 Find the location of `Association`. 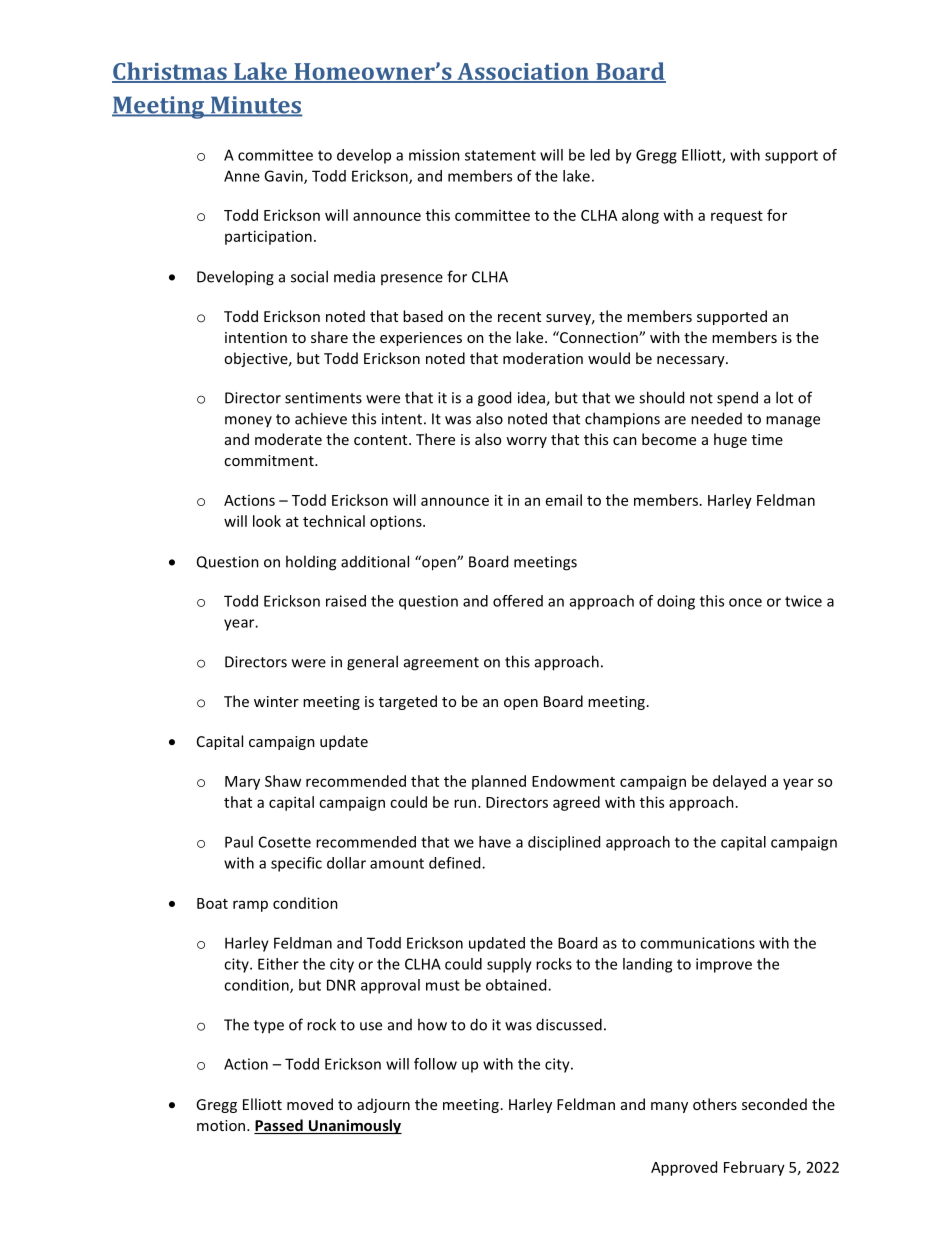

Association is located at coordinates (523, 72).
